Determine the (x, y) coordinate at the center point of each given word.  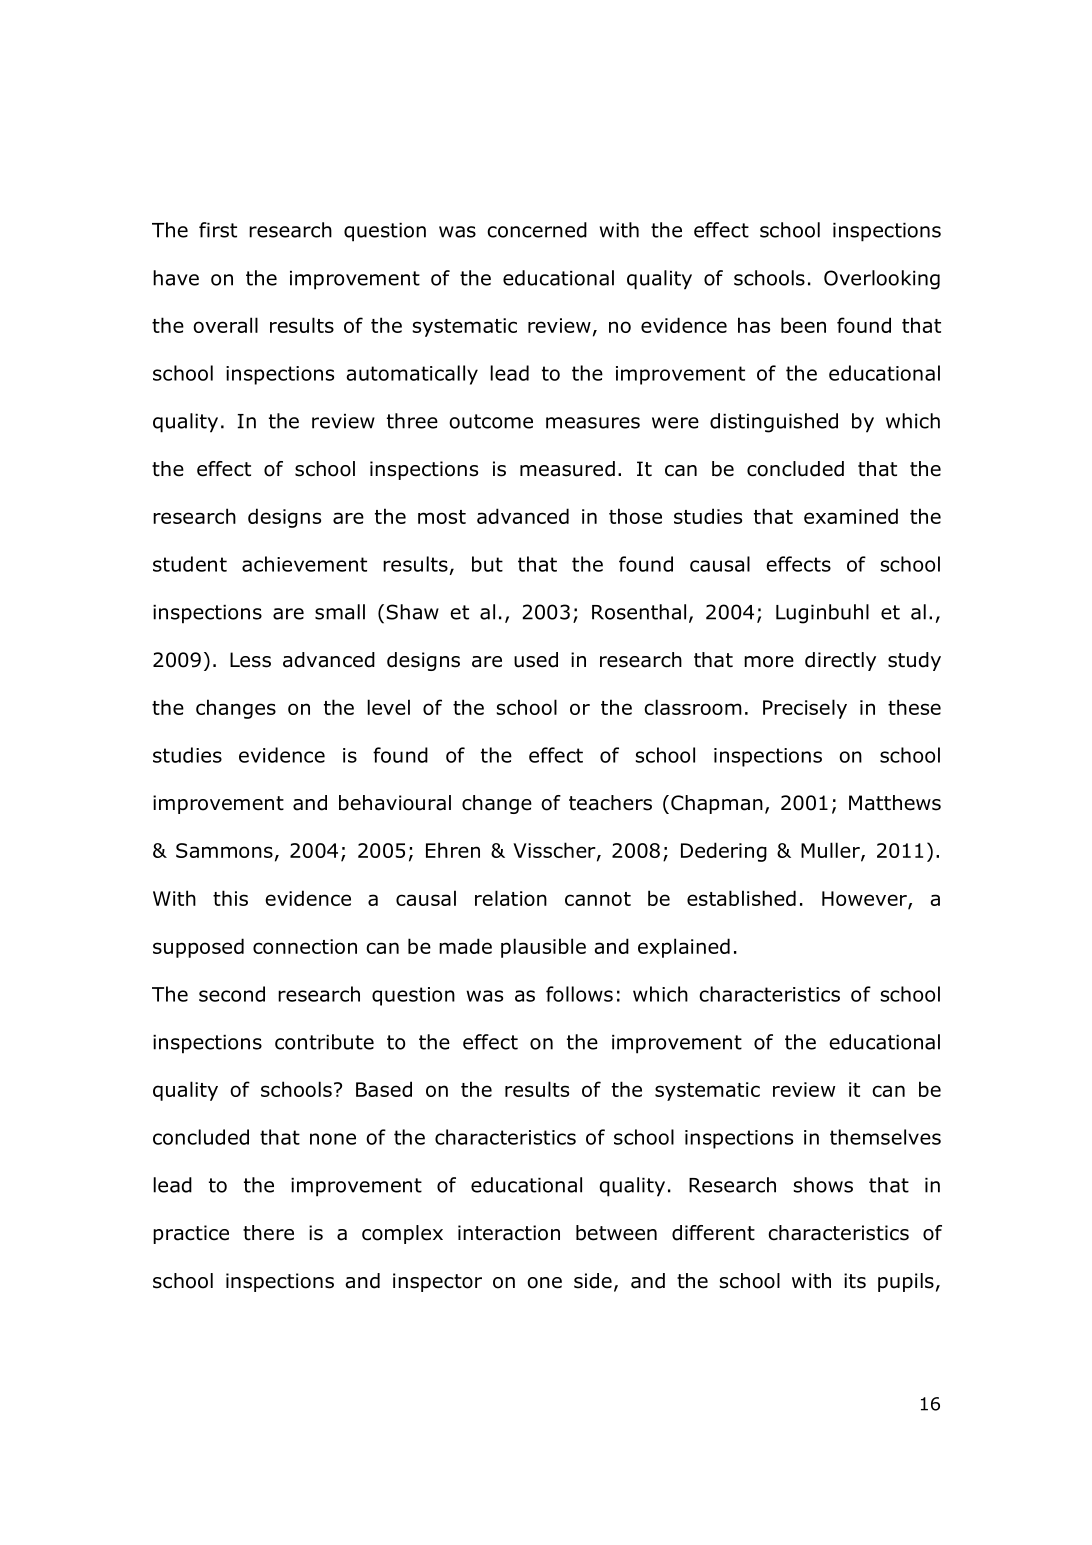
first (218, 230)
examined (851, 516)
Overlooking (882, 280)
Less (250, 660)
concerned (537, 230)
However (865, 899)
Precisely (805, 709)
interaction (509, 1233)
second (232, 994)
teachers (610, 803)
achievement (304, 564)
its (855, 1281)
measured (567, 469)
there (268, 1233)
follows (579, 994)
